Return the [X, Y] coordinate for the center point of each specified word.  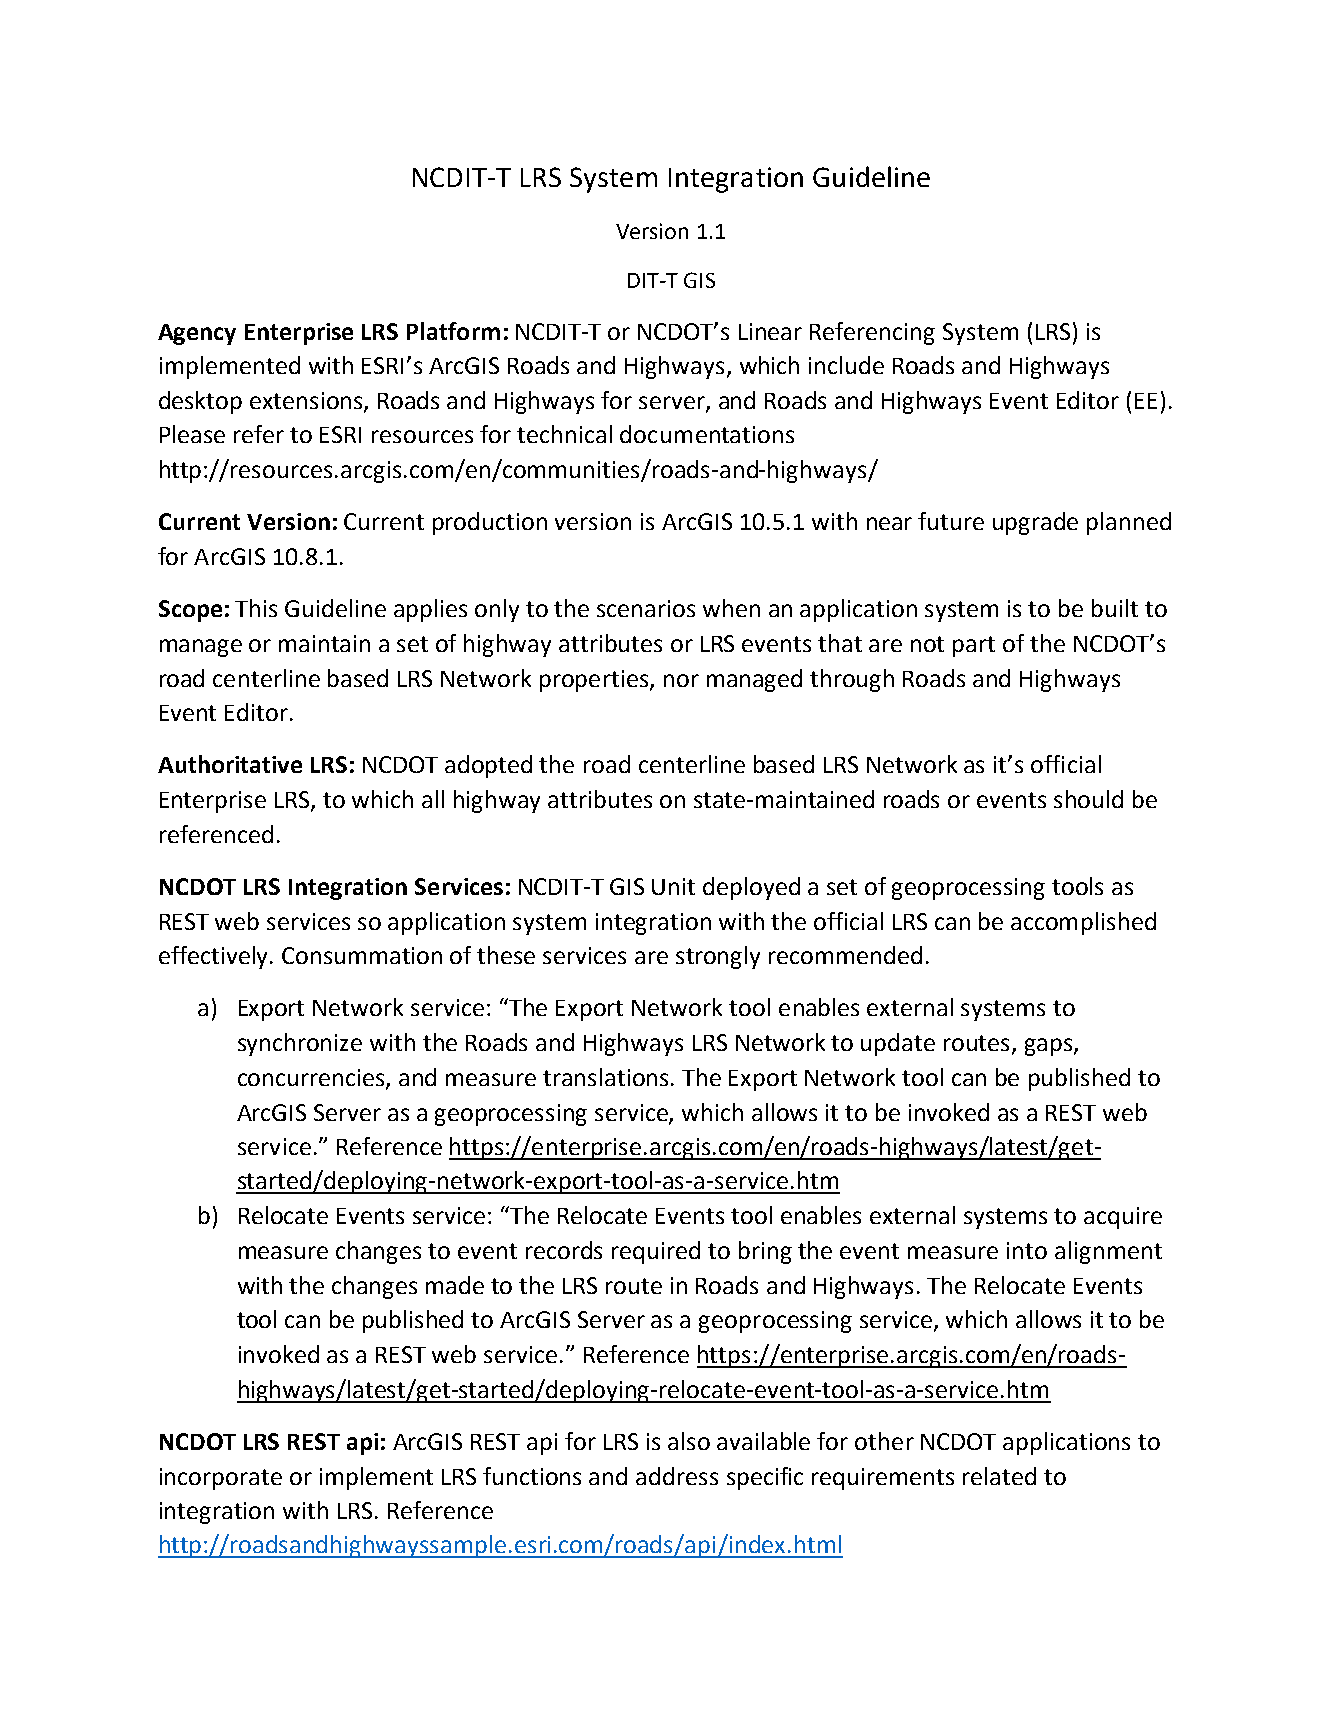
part [974, 646]
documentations [707, 434]
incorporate [221, 1479]
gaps [1050, 1047]
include [846, 365]
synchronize [300, 1044]
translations [607, 1077]
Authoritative [230, 764]
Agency [197, 334]
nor [681, 680]
